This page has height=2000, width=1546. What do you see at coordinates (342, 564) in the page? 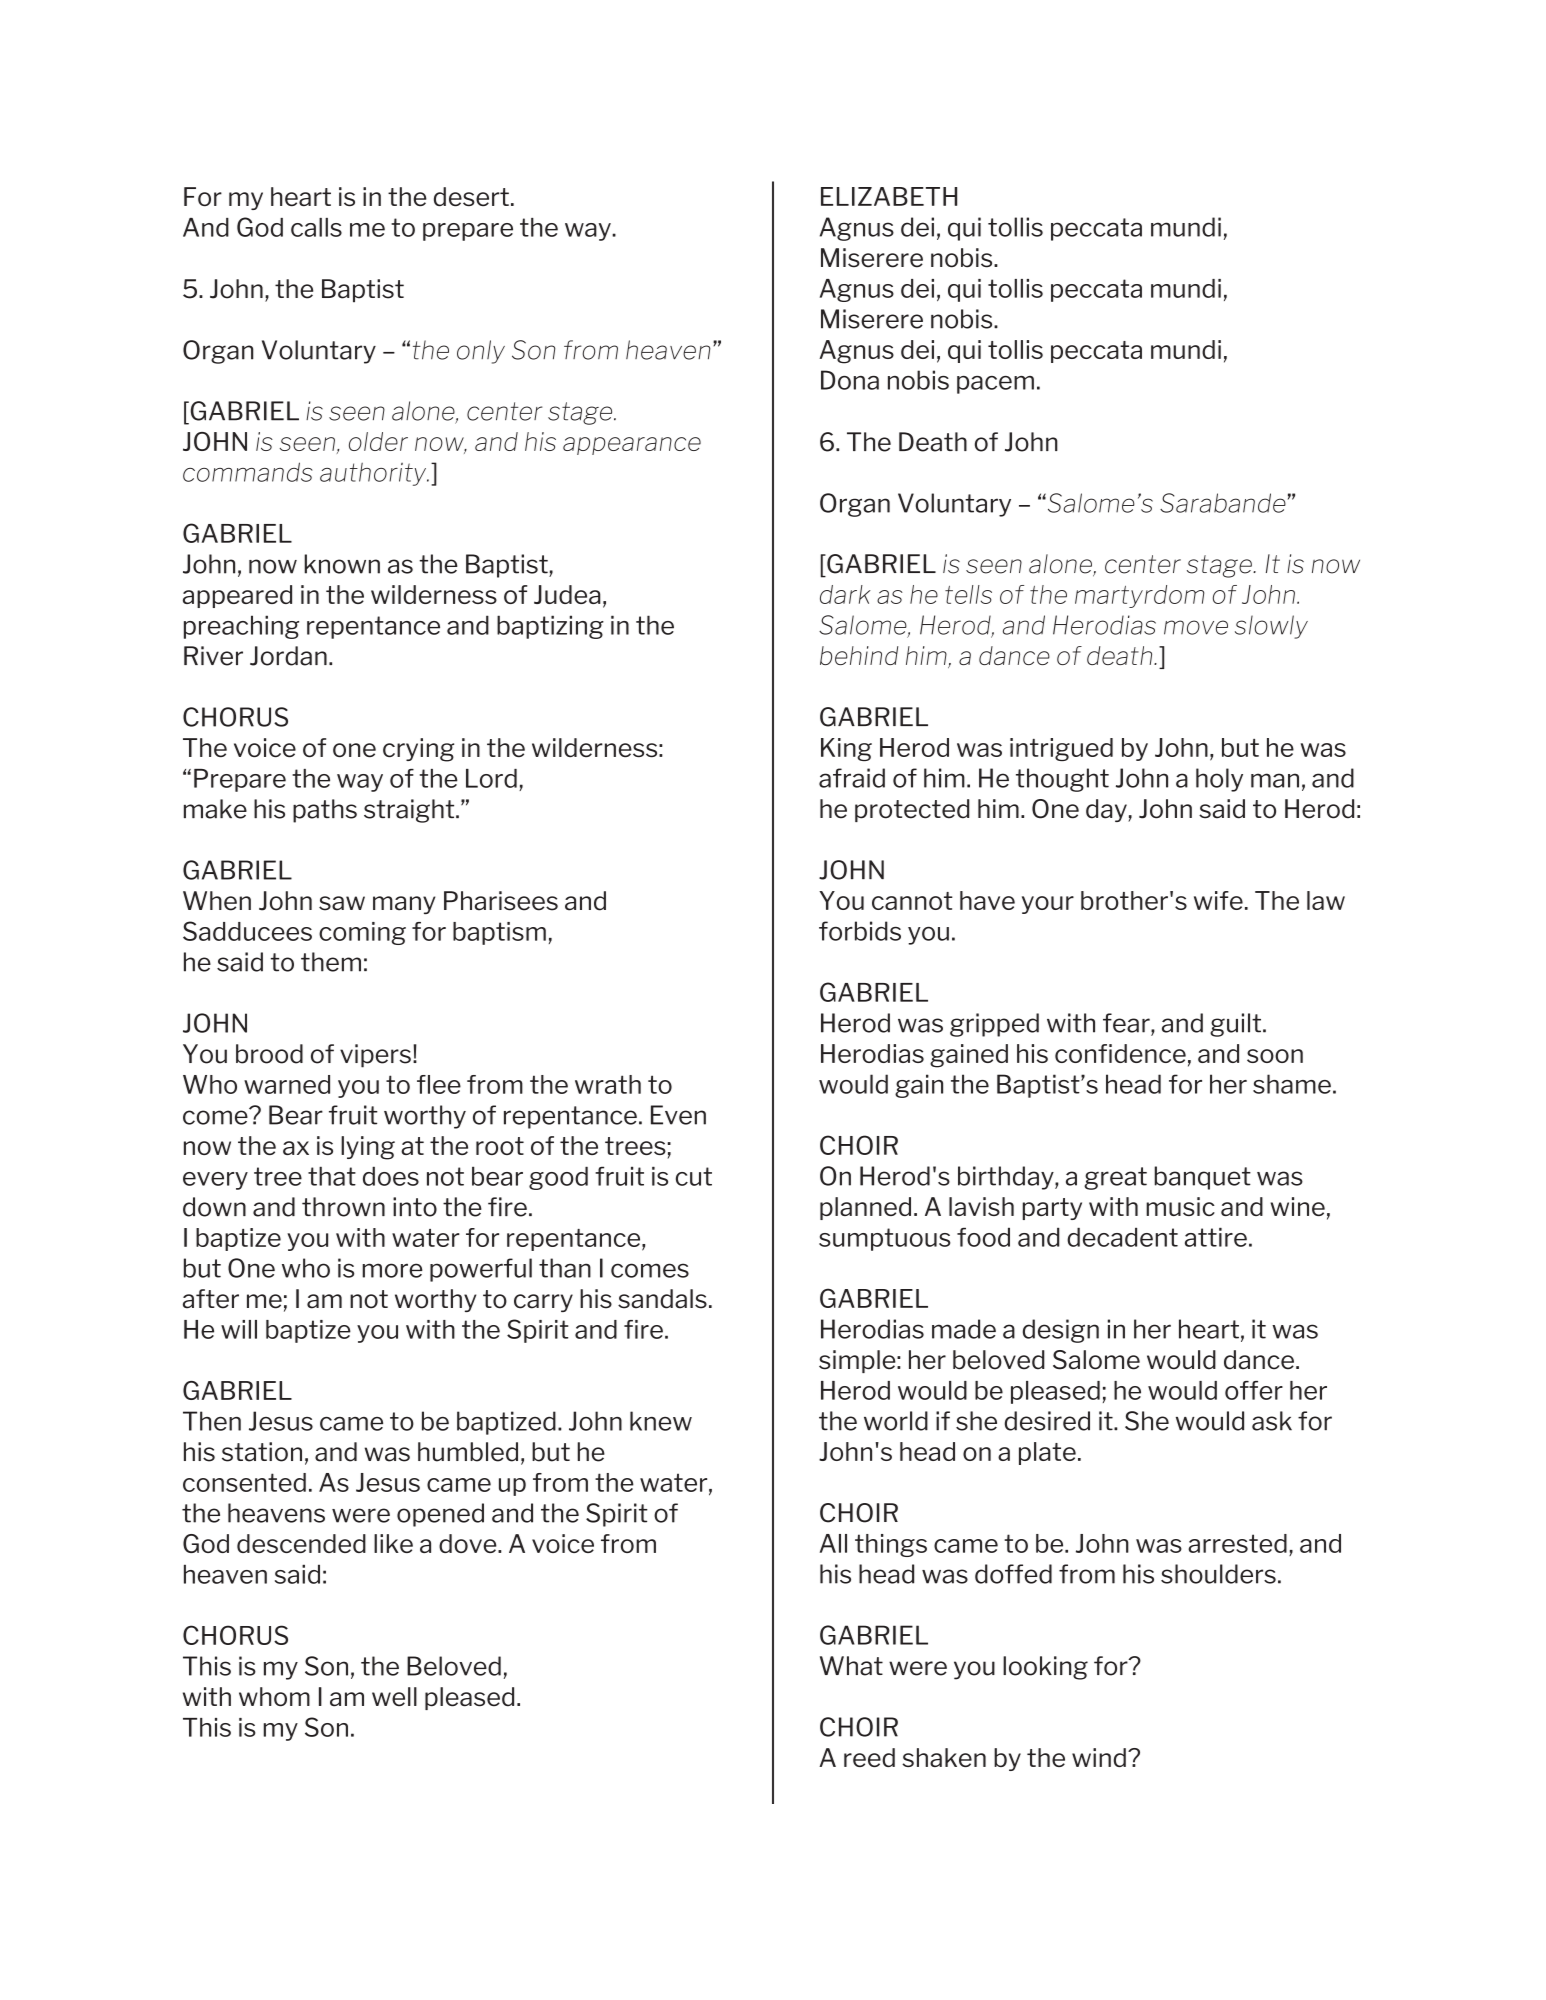
I see `known` at bounding box center [342, 564].
